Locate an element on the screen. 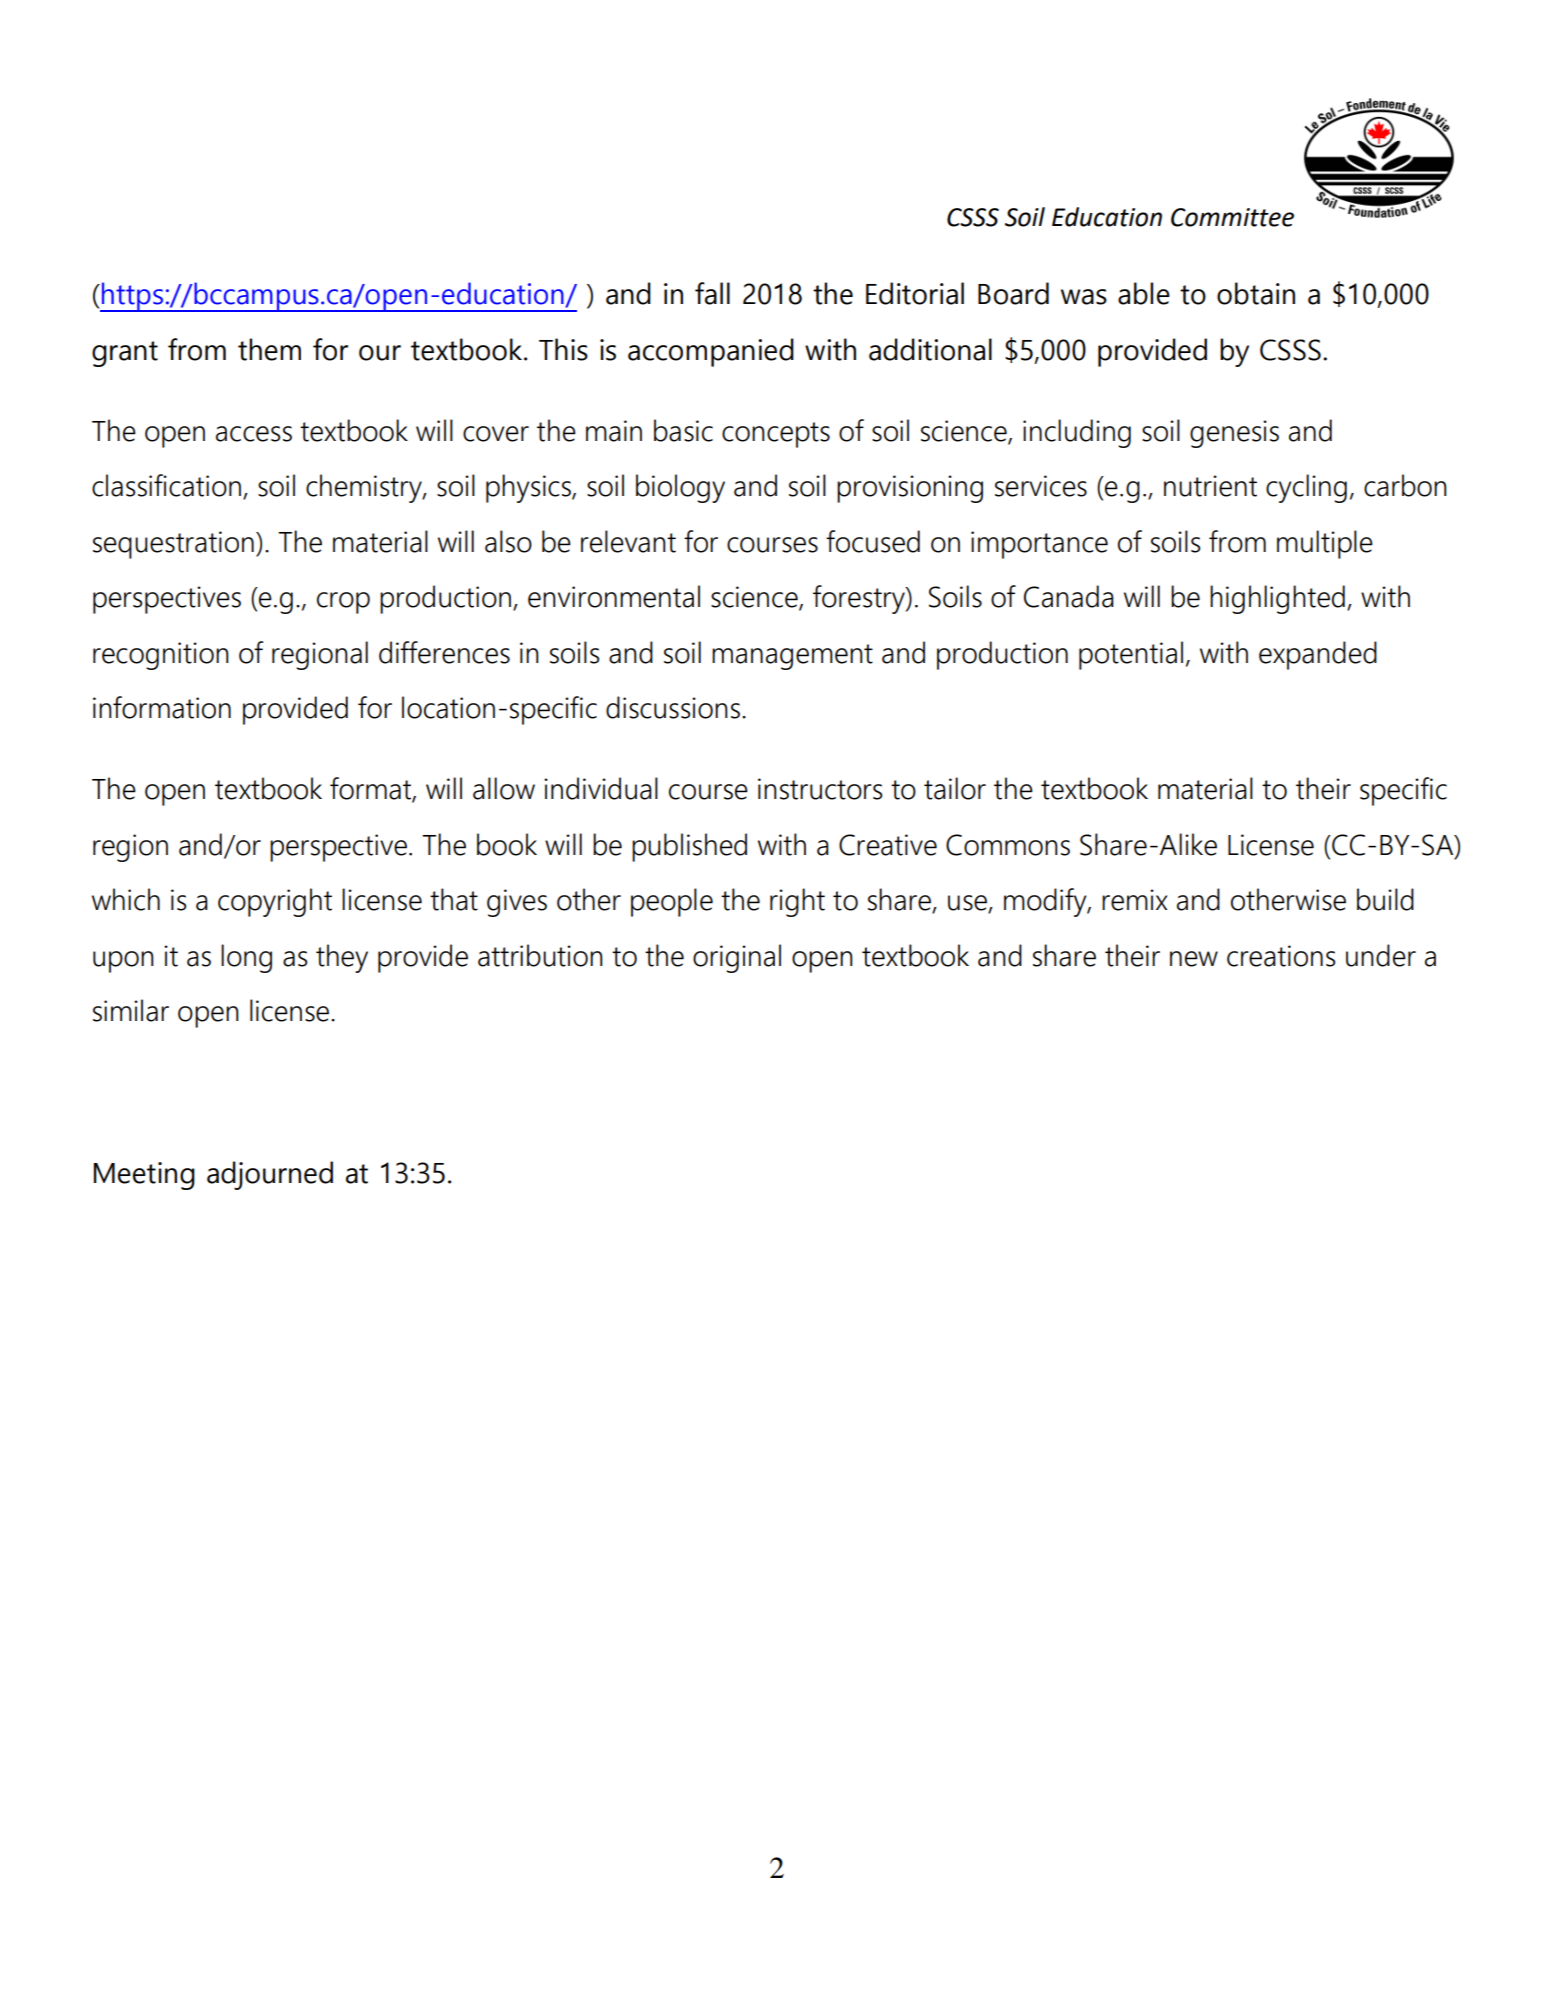 This screenshot has height=2011, width=1554. remix is located at coordinates (1134, 900).
